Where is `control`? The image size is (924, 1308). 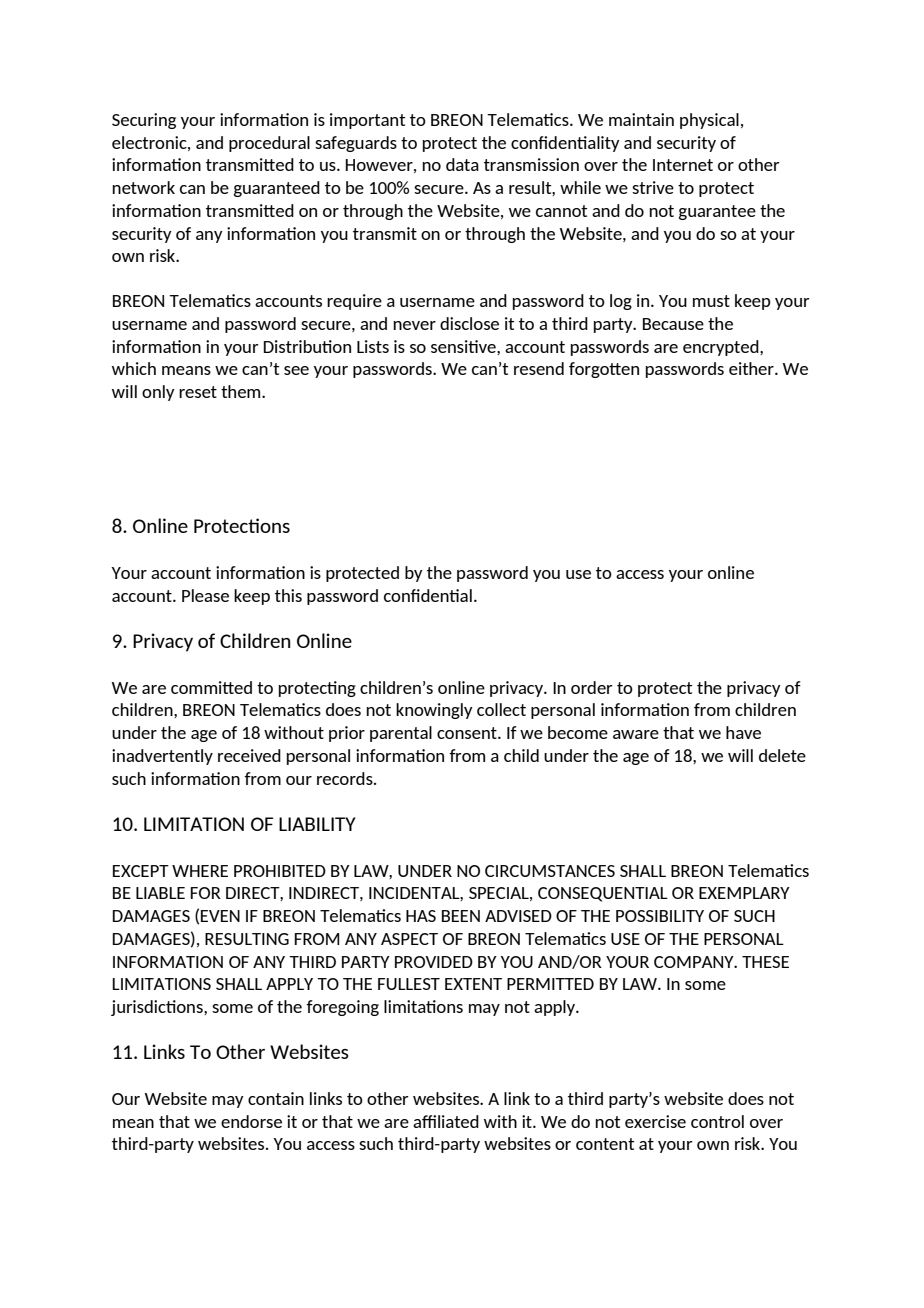 control is located at coordinates (717, 1121).
